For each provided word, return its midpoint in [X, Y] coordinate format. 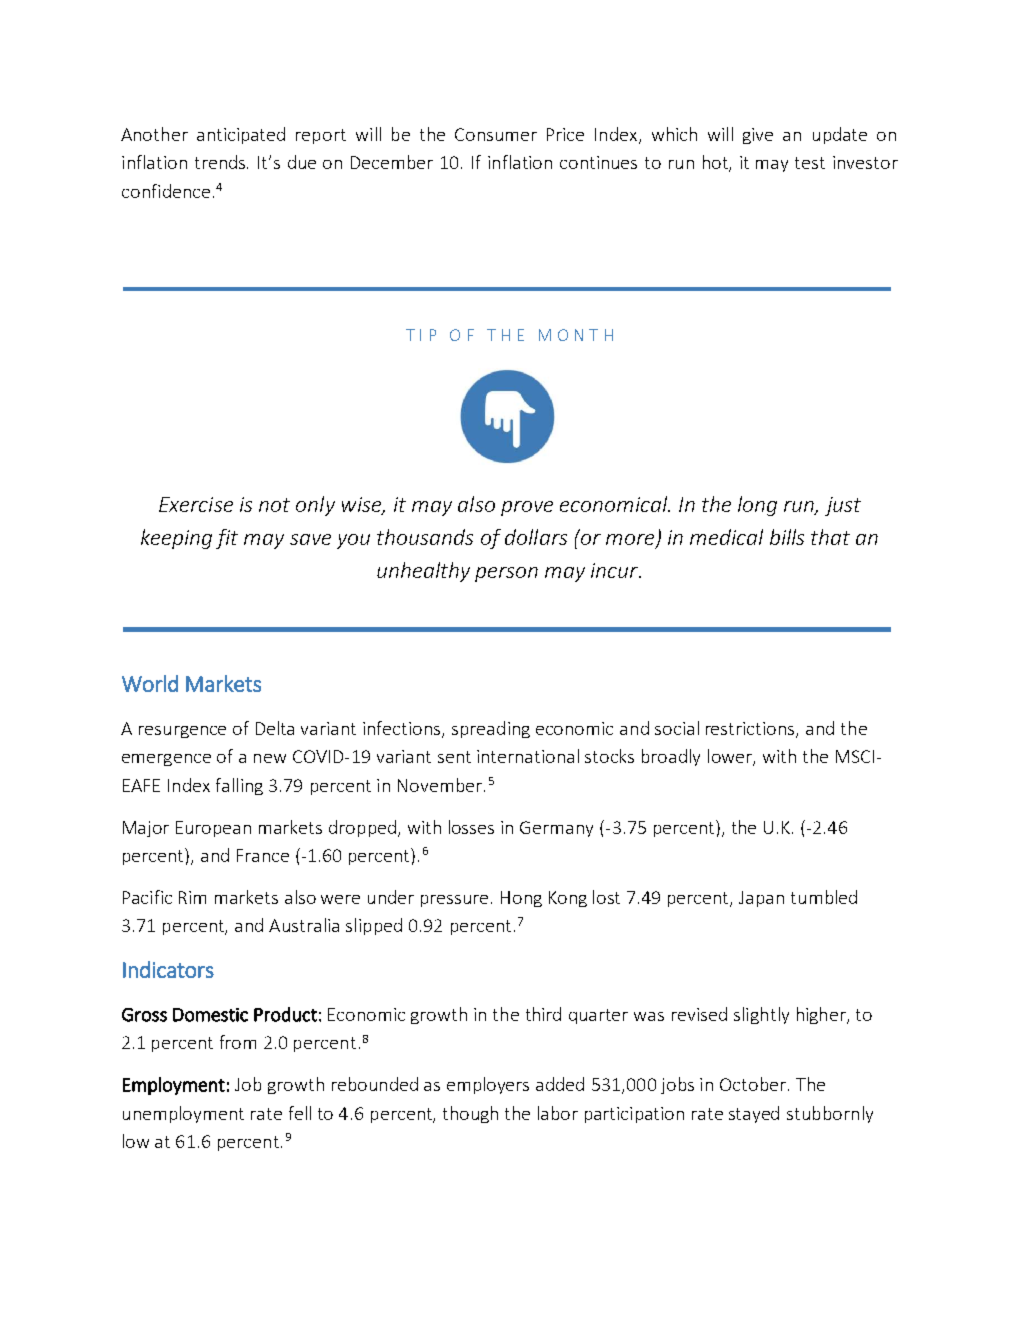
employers [488, 1085]
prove [527, 508]
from [238, 1042]
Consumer [496, 134]
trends [221, 162]
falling [239, 786]
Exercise [196, 504]
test [810, 163]
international [528, 756]
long [757, 506]
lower [731, 757]
